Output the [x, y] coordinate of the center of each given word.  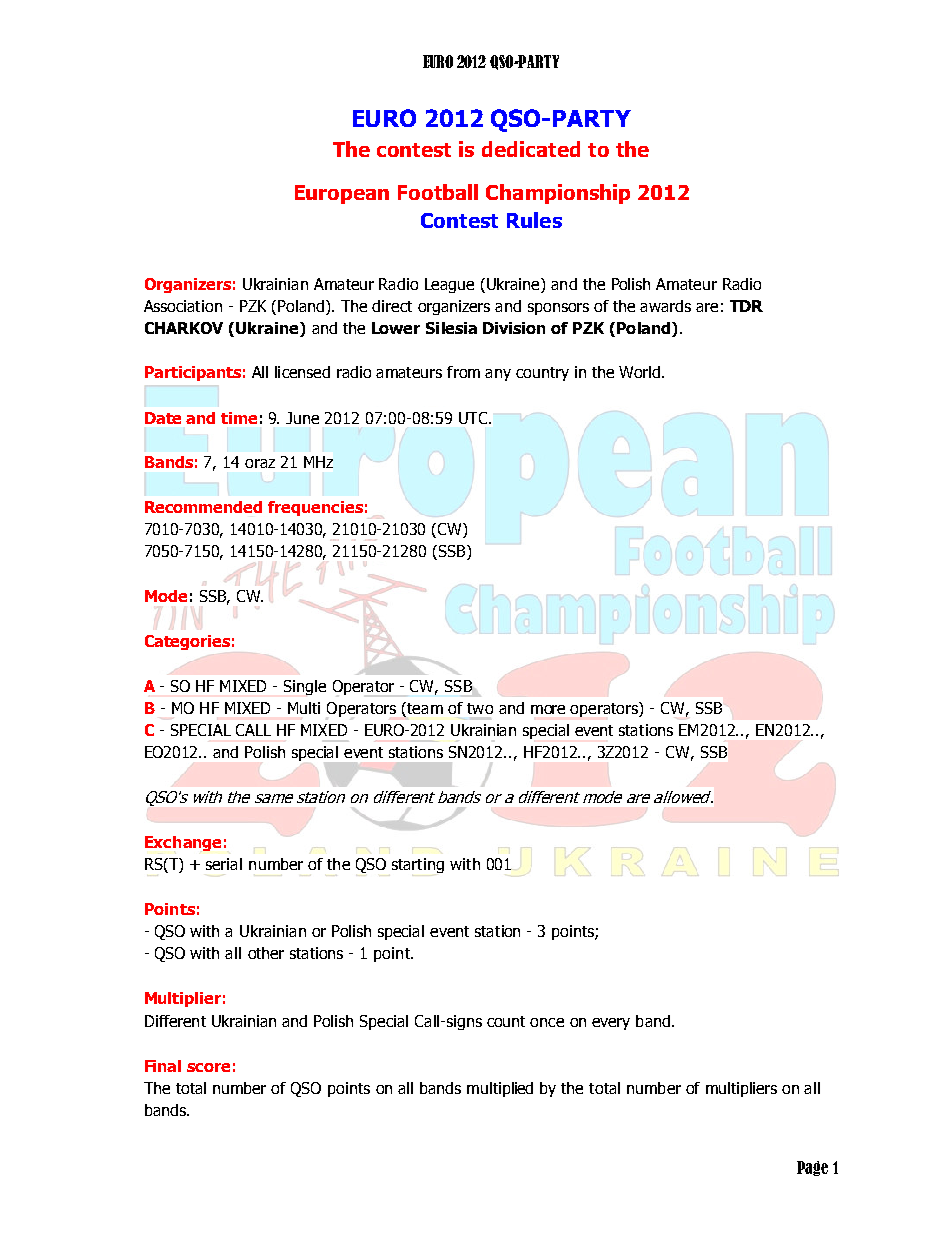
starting [418, 865]
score [208, 1067]
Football [438, 192]
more [548, 709]
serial [224, 864]
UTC [473, 418]
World [641, 372]
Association [183, 306]
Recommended [203, 507]
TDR [746, 306]
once [547, 1022]
